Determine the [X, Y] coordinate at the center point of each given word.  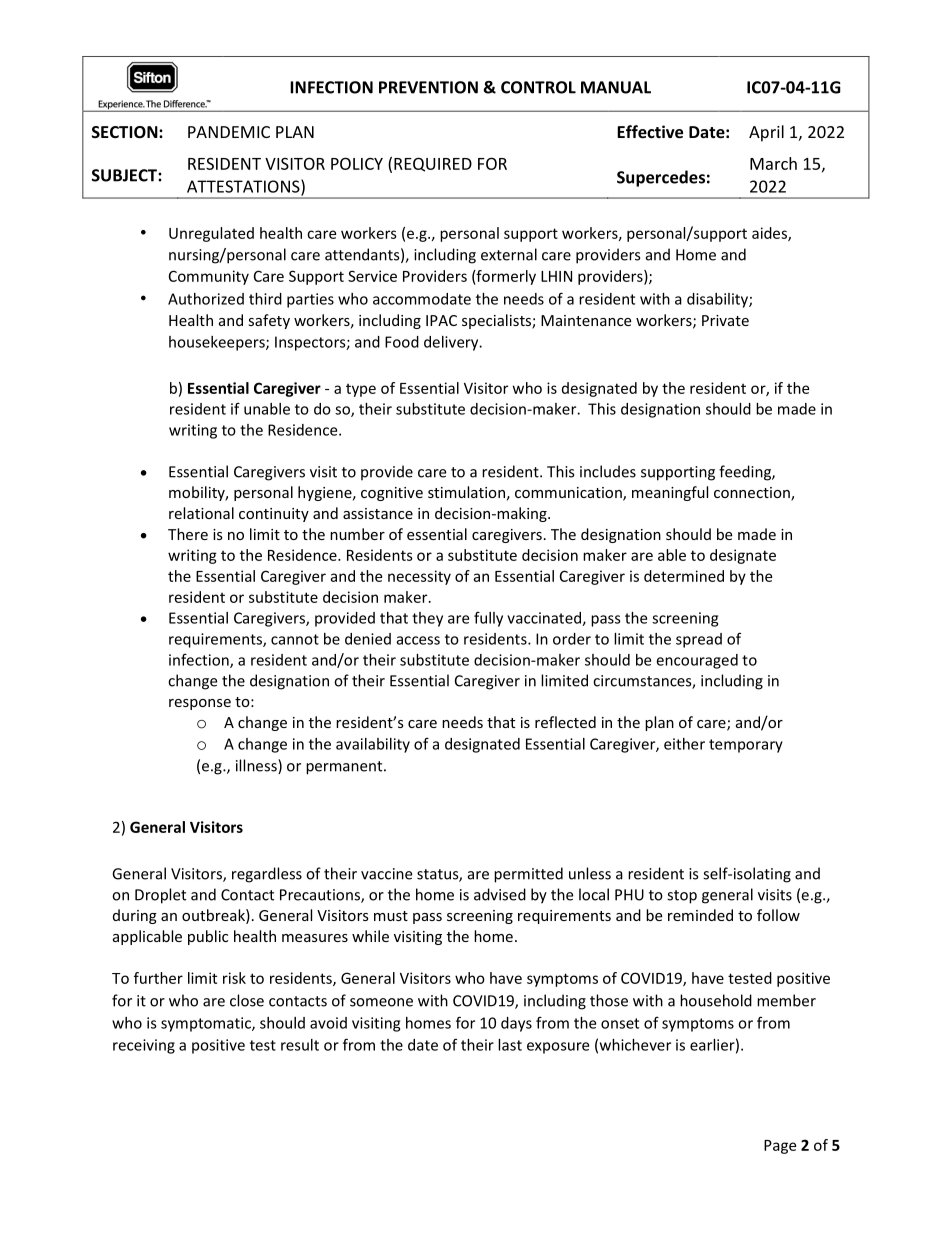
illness [257, 766]
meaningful [670, 493]
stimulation [466, 492]
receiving [144, 1046]
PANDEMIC [229, 132]
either [684, 744]
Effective [650, 131]
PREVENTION [428, 87]
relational [201, 513]
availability [373, 745]
